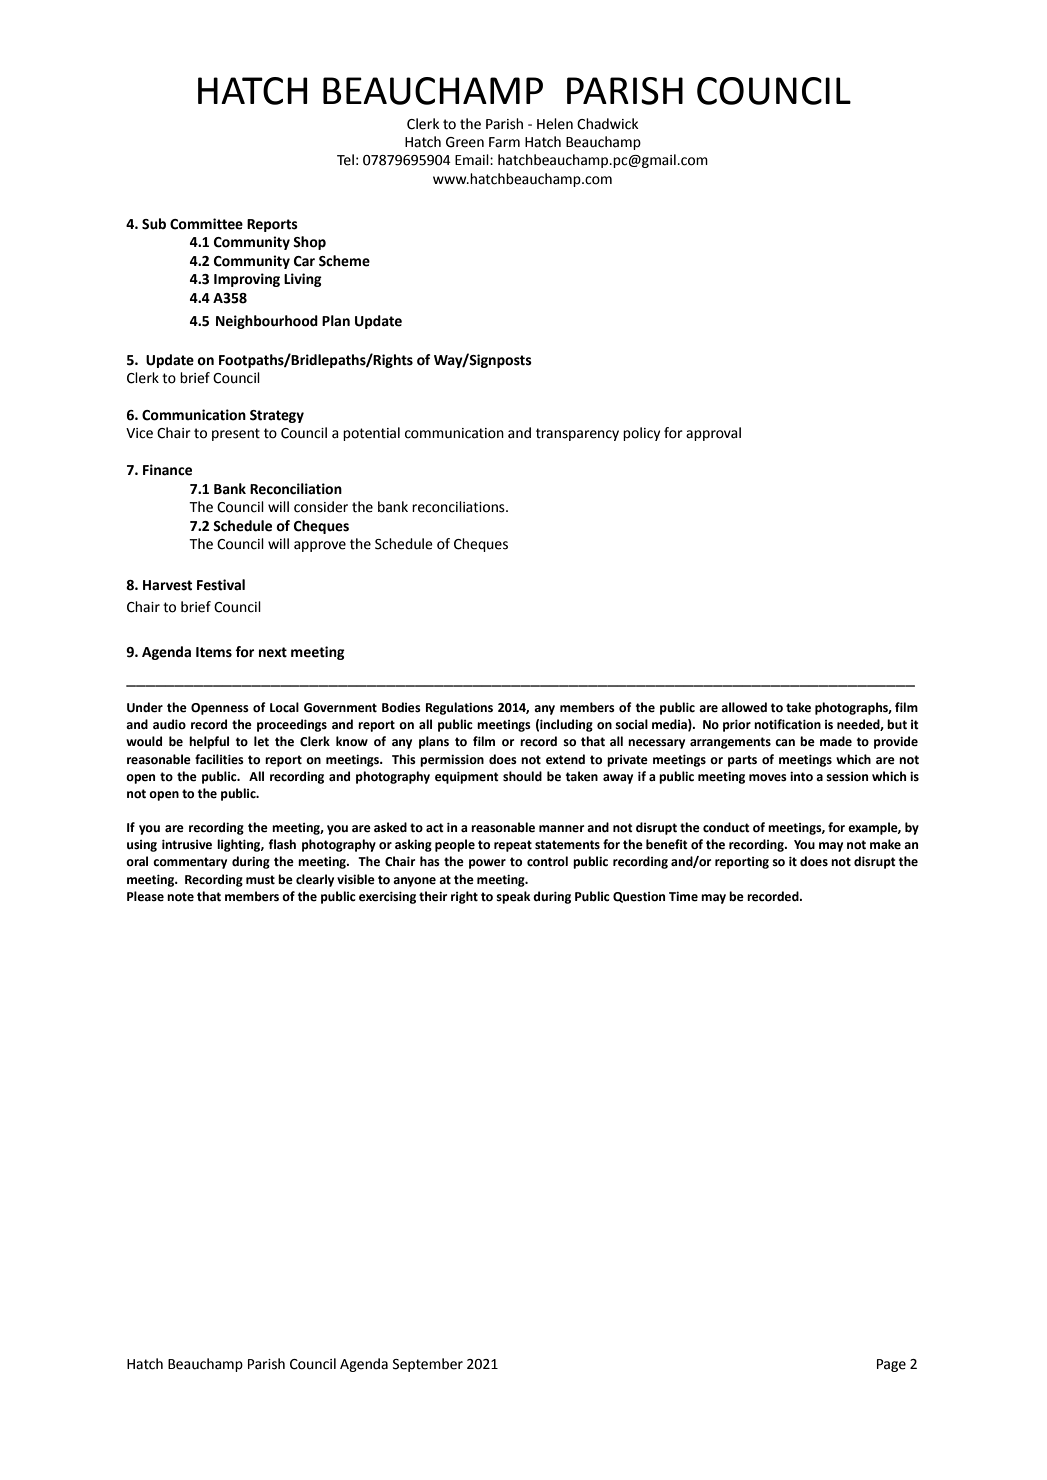  I want to click on Chadwick, so click(607, 124).
